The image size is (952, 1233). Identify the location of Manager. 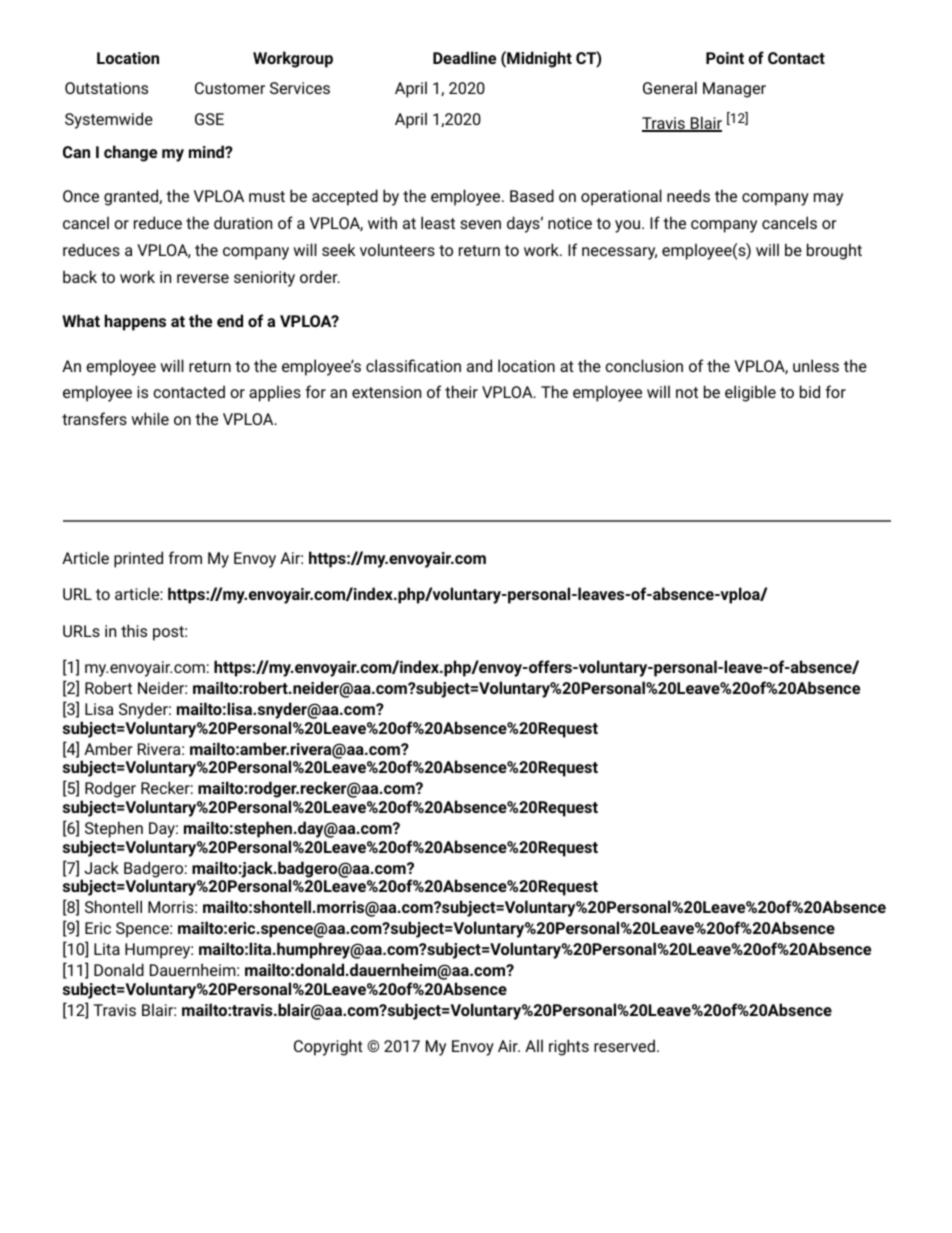
(734, 90).
